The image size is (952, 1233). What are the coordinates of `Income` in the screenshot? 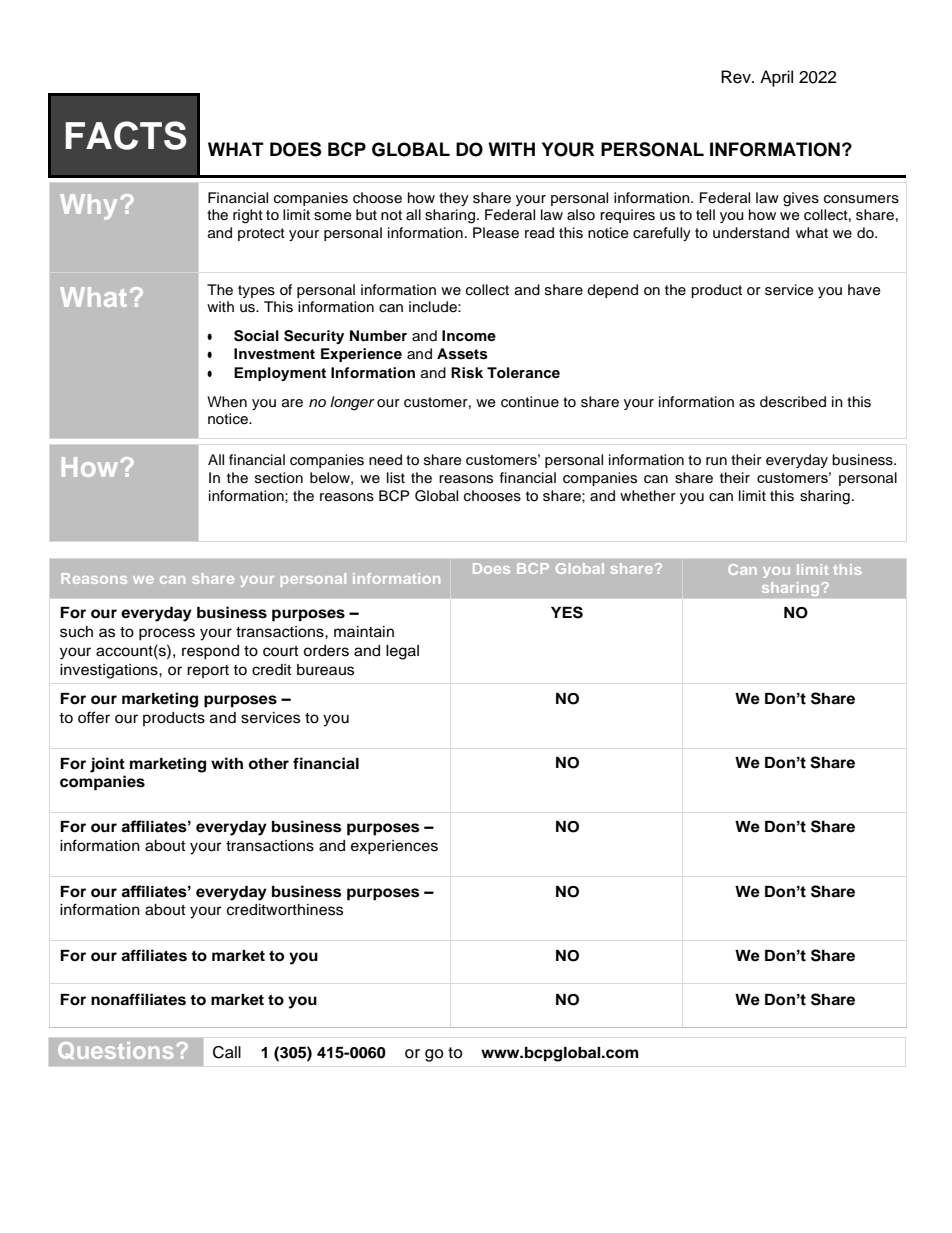 It's located at (469, 335).
